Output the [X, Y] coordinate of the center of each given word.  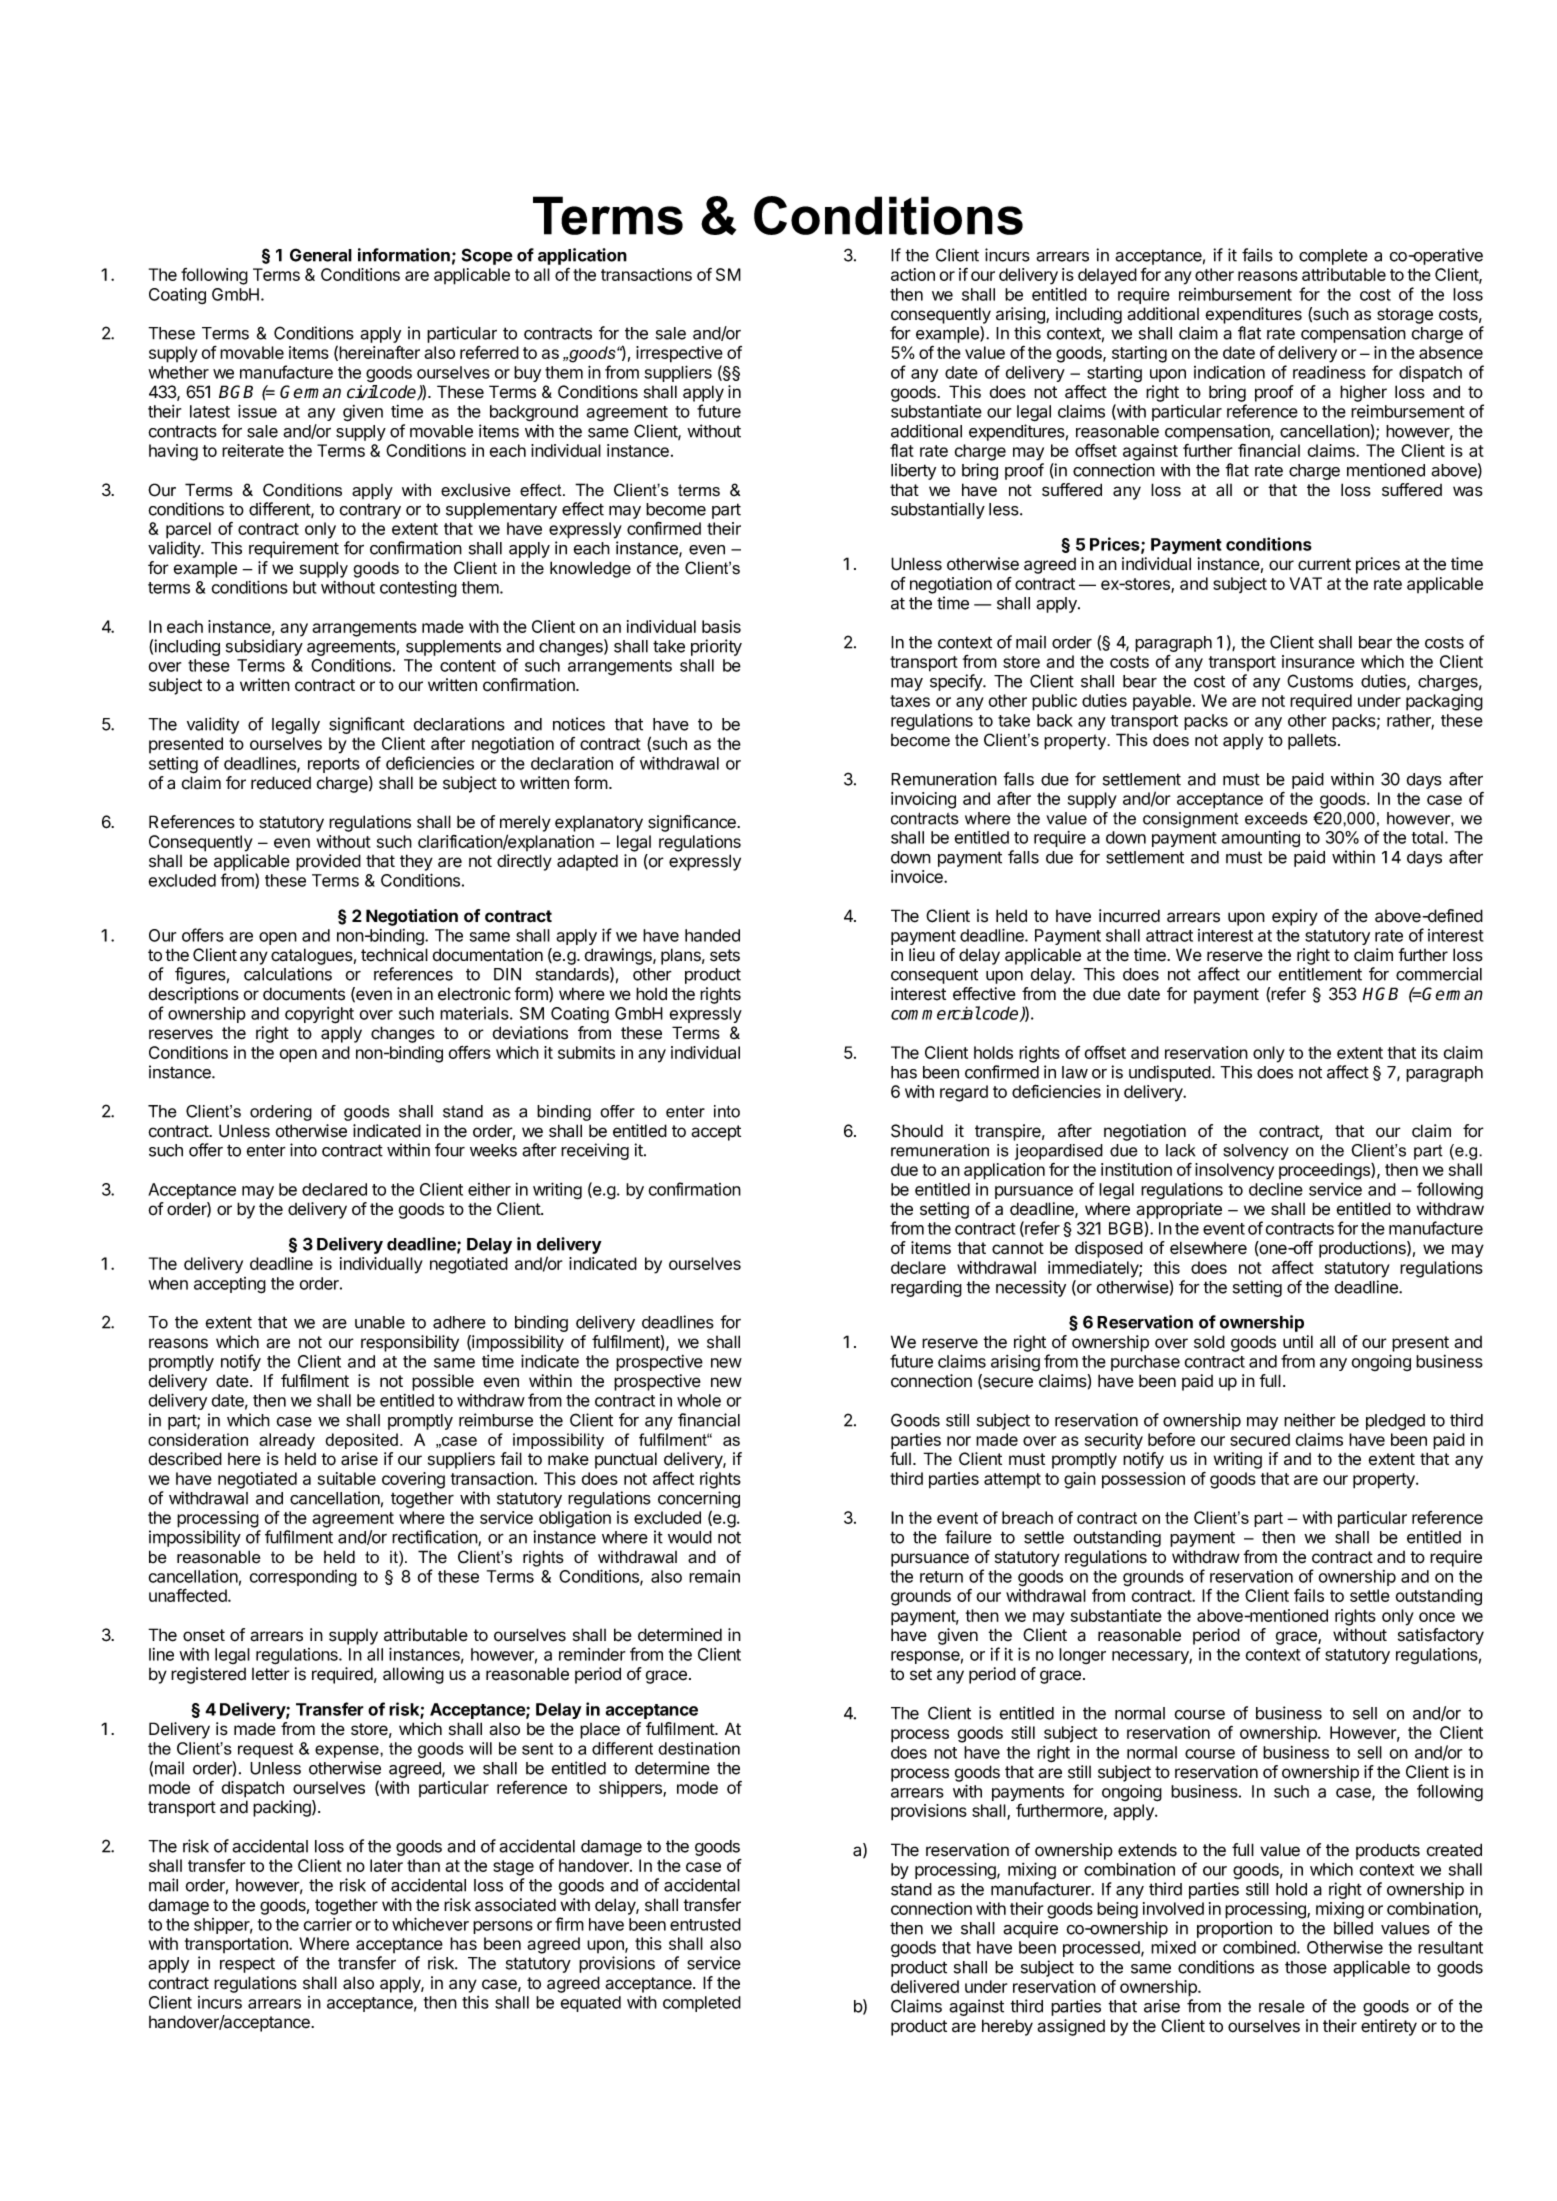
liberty [913, 471]
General [321, 255]
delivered [925, 1986]
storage [1405, 316]
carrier [328, 1924]
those [1306, 1967]
